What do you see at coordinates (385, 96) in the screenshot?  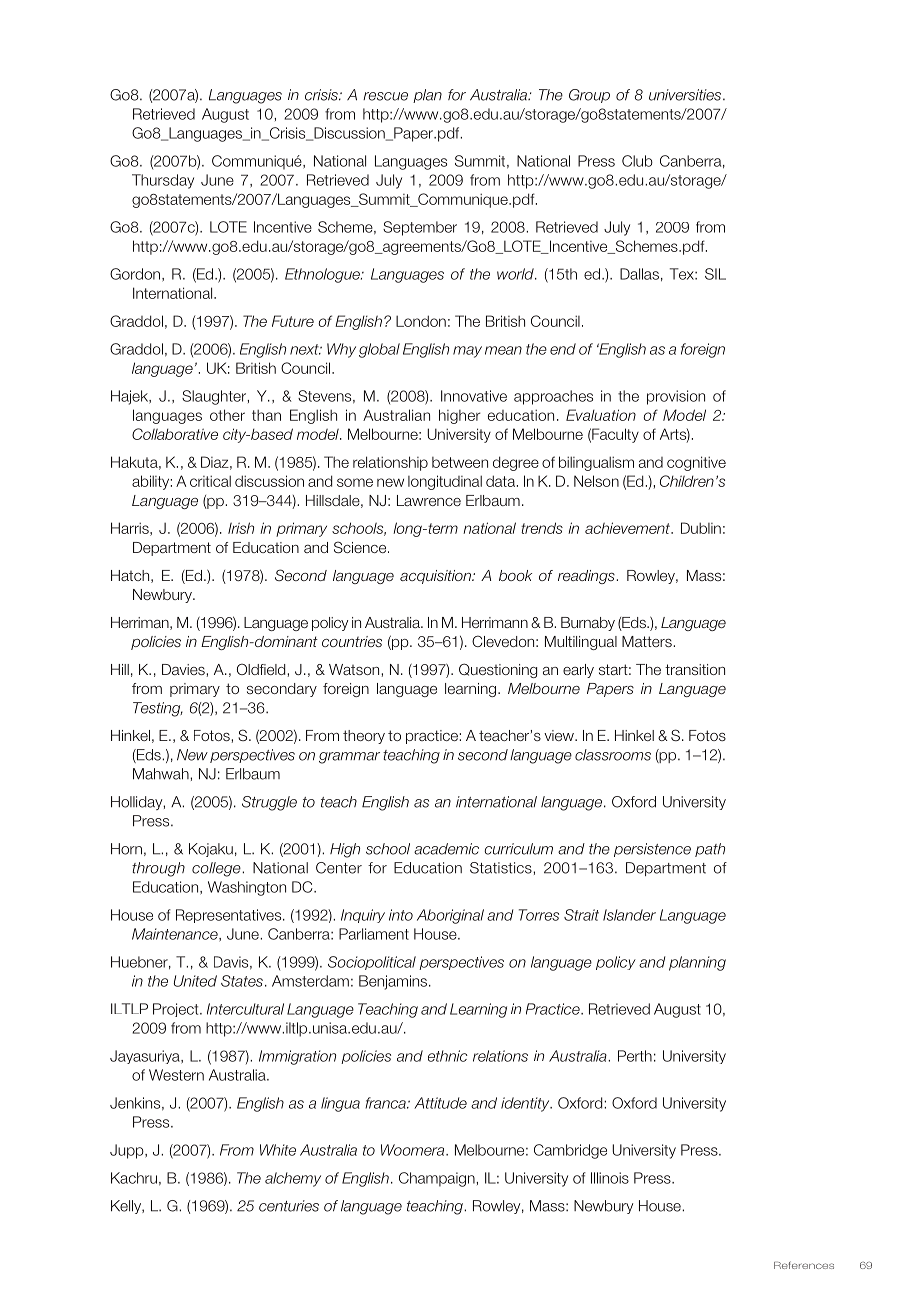 I see `rescue` at bounding box center [385, 96].
